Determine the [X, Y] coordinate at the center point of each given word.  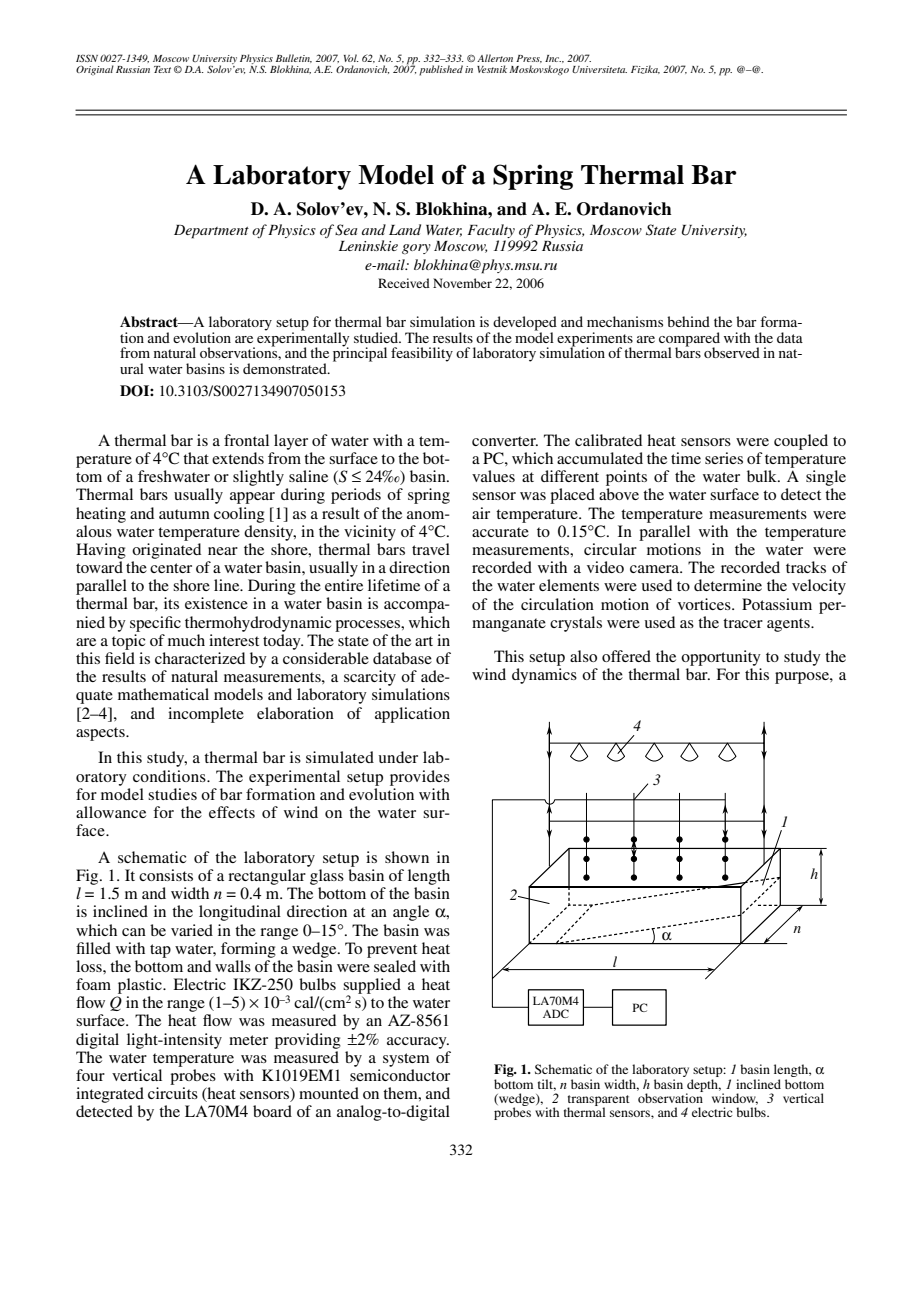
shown [407, 857]
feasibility [422, 354]
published [441, 70]
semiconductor [400, 1075]
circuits [173, 1093]
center [171, 568]
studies [172, 794]
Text [162, 69]
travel [431, 549]
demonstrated [286, 368]
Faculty [491, 232]
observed [732, 352]
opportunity [721, 658]
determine [728, 585]
